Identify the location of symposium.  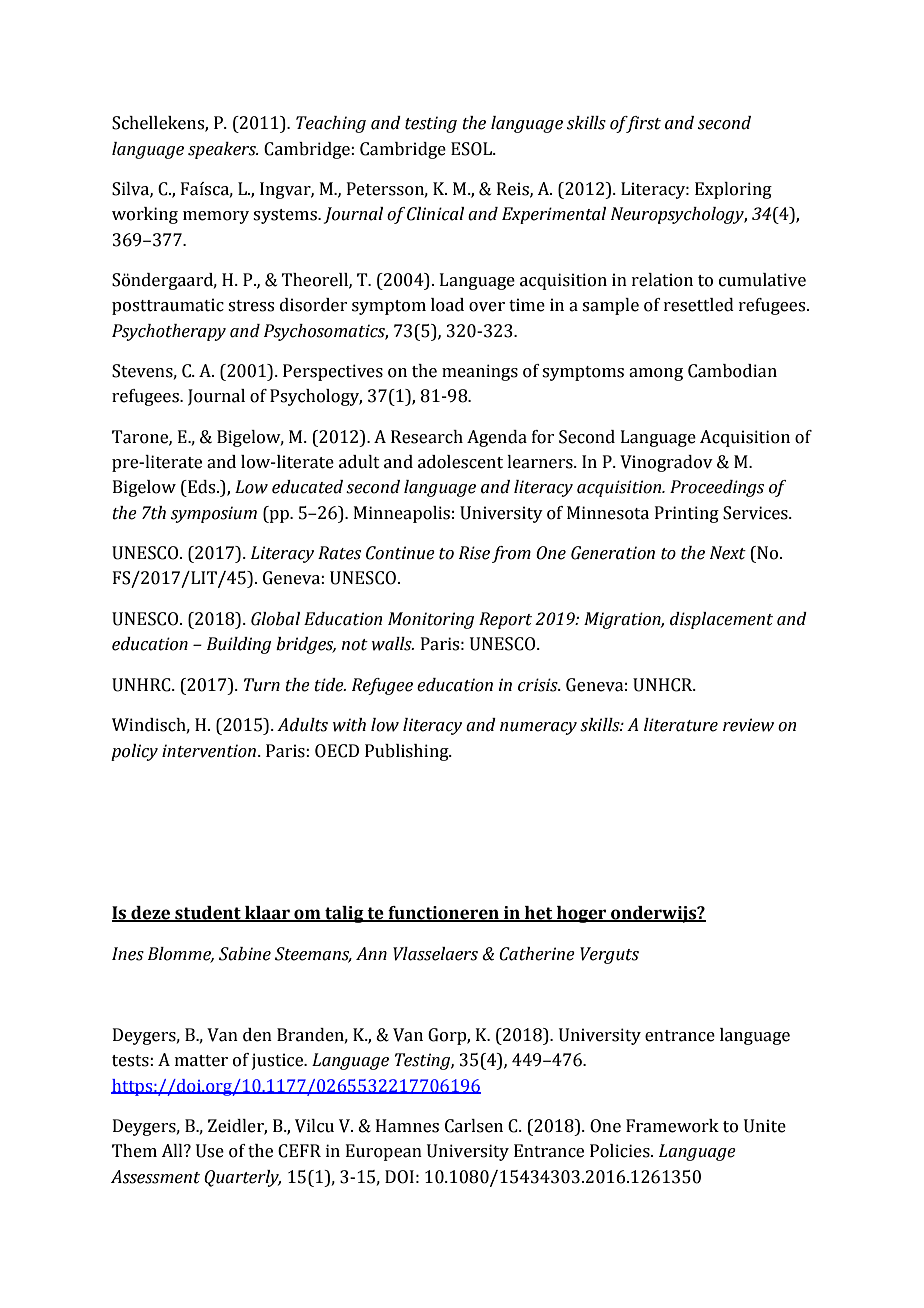
(214, 514).
